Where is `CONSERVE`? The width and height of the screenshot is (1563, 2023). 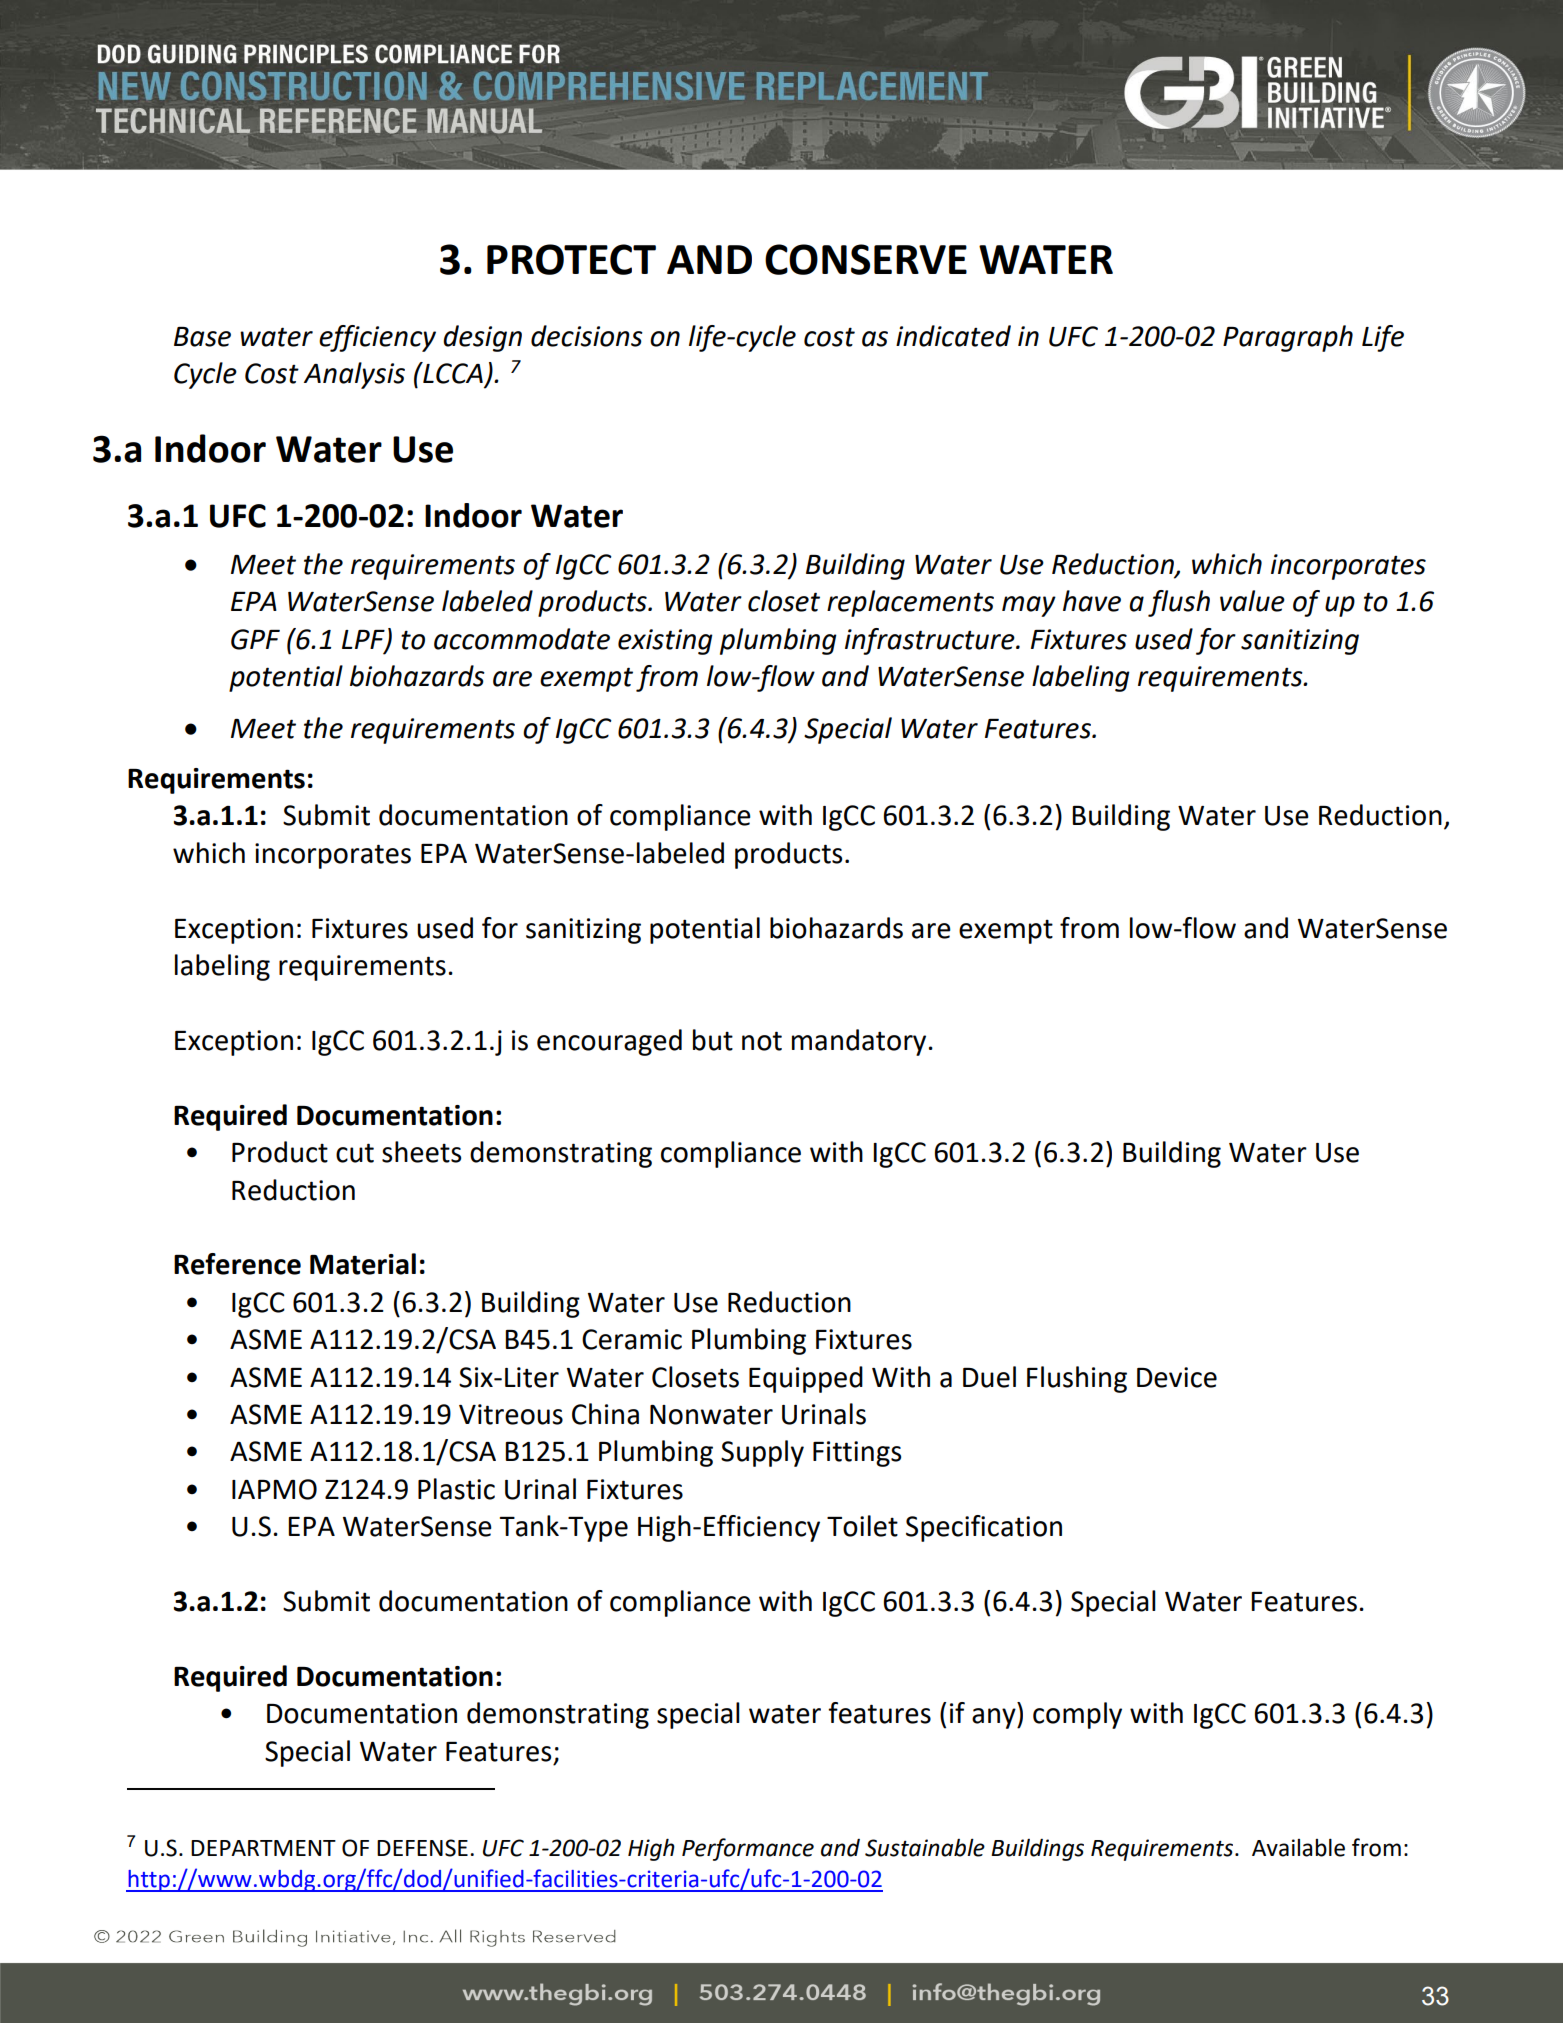 CONSERVE is located at coordinates (866, 259).
